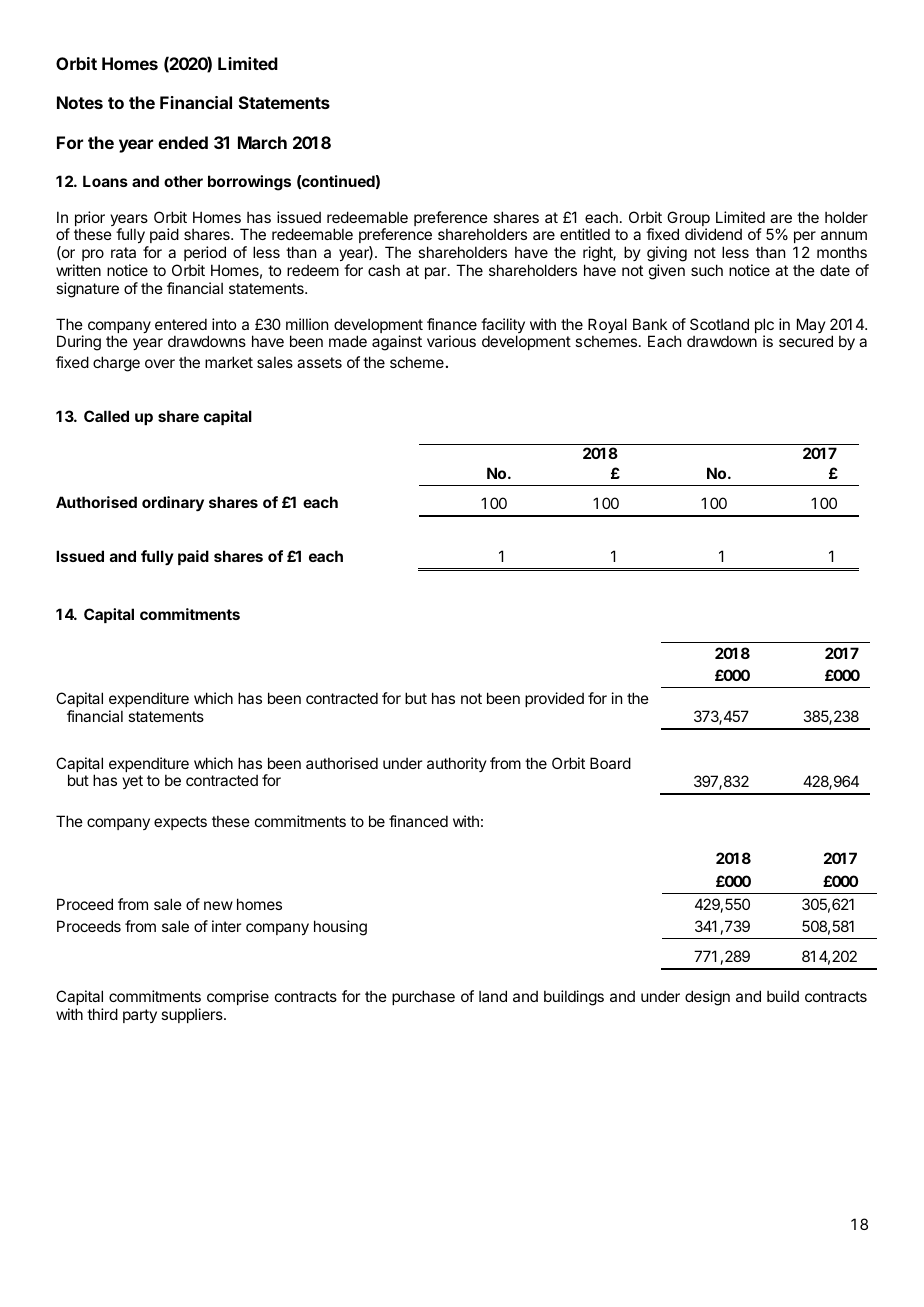 The image size is (924, 1307). Describe the element at coordinates (183, 142) in the page. I see `ended` at that location.
